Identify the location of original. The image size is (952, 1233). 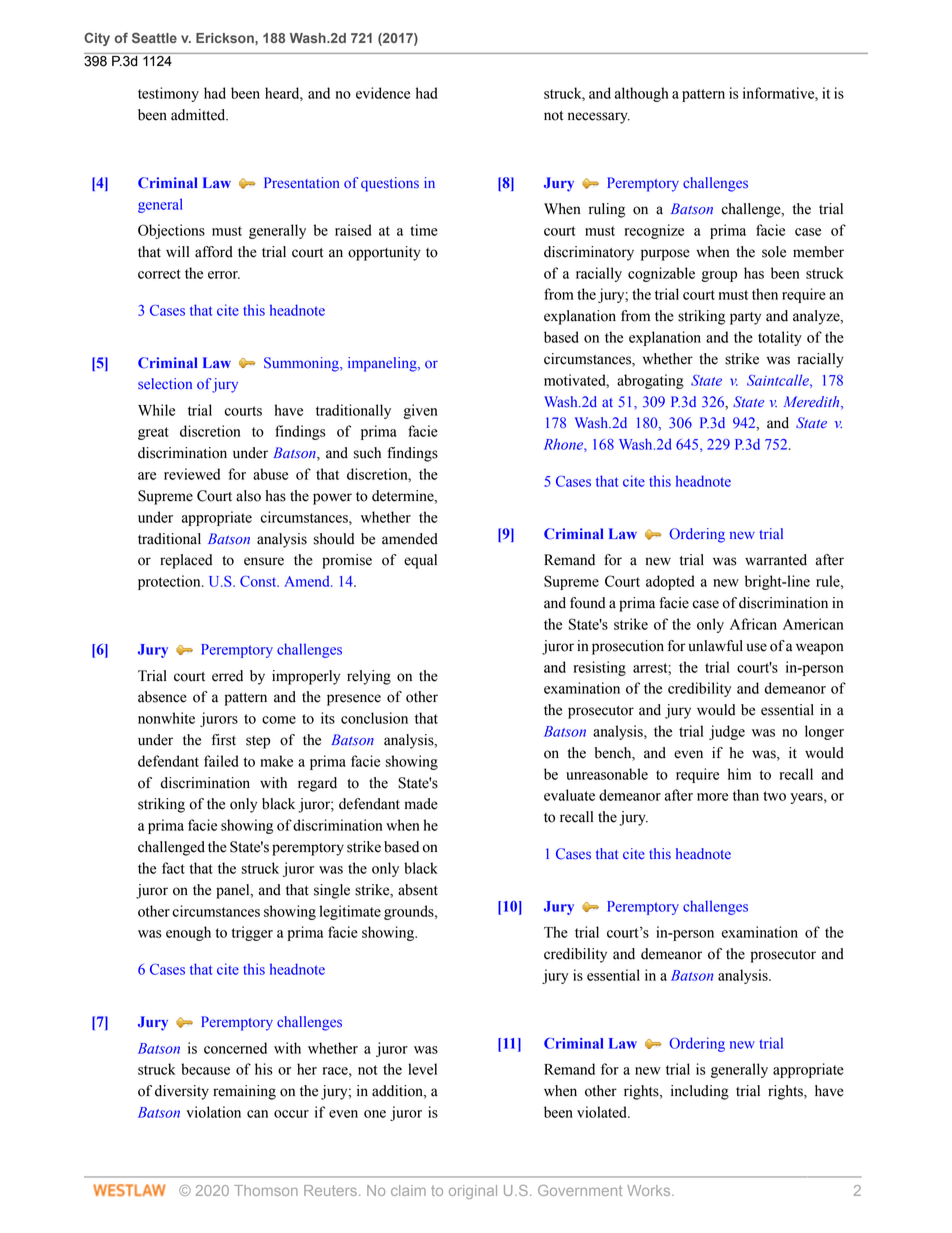
(473, 1192).
